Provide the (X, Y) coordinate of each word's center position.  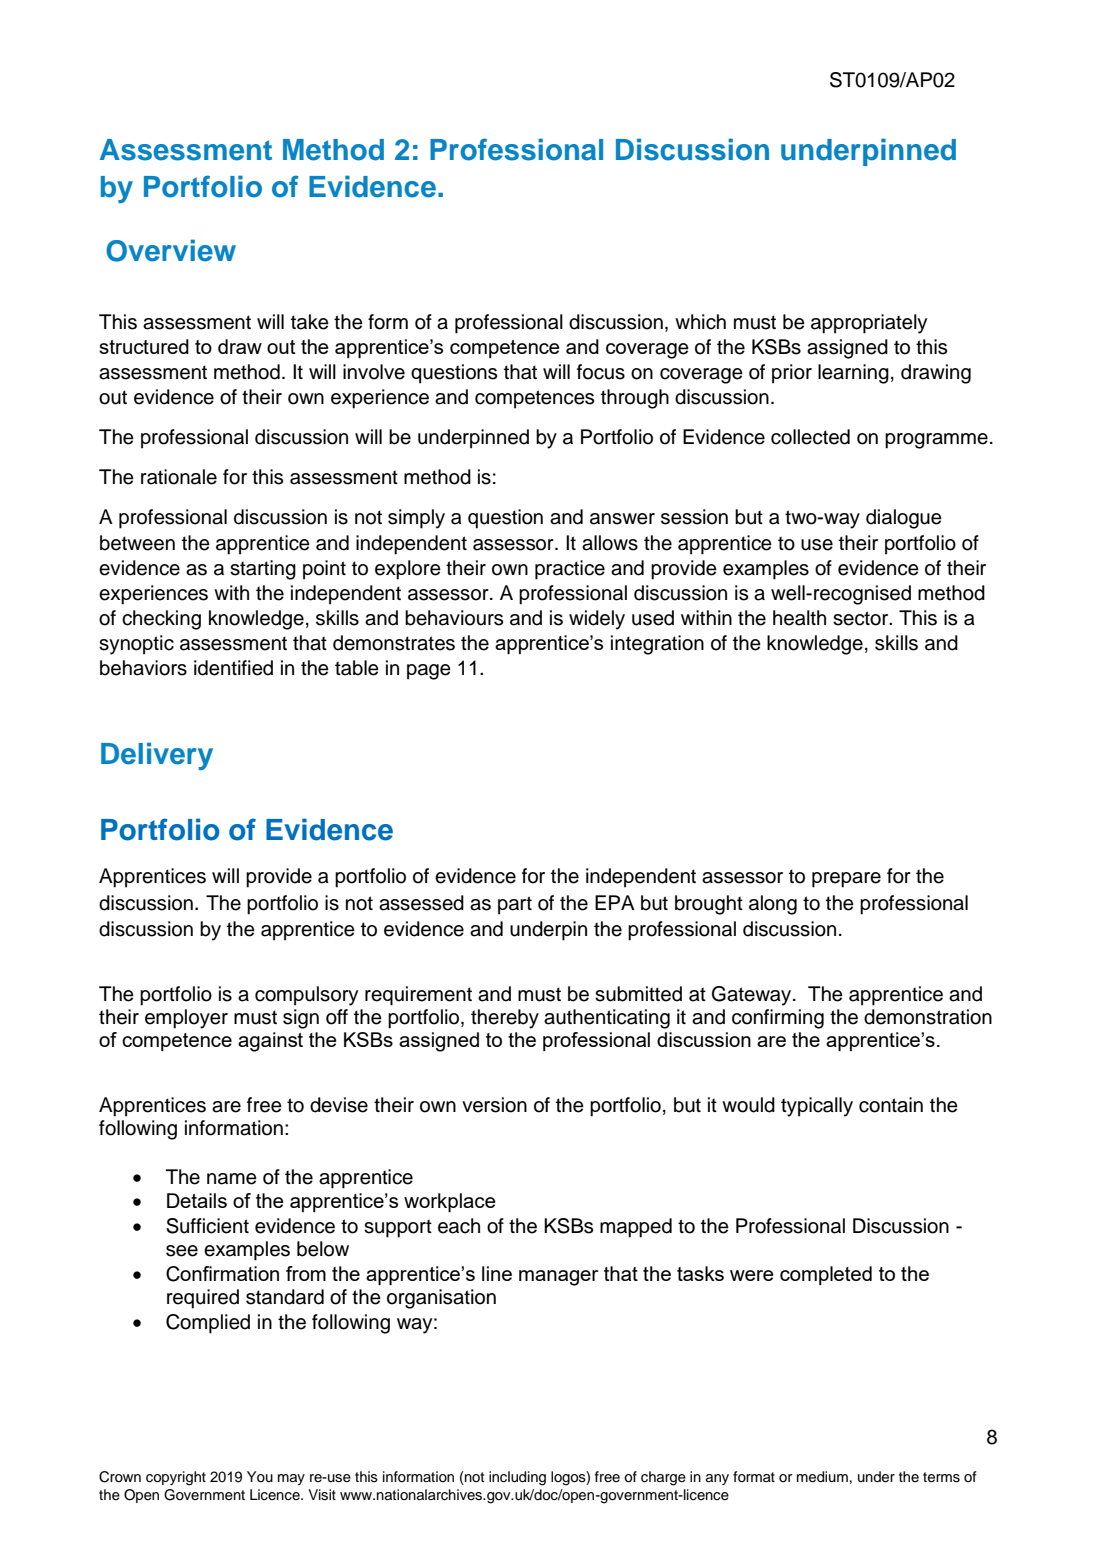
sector (862, 618)
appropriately (869, 324)
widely (597, 620)
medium (822, 1477)
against (270, 1042)
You (260, 1476)
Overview (171, 250)
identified (233, 668)
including (517, 1478)
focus (601, 372)
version (494, 1105)
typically (817, 1107)
